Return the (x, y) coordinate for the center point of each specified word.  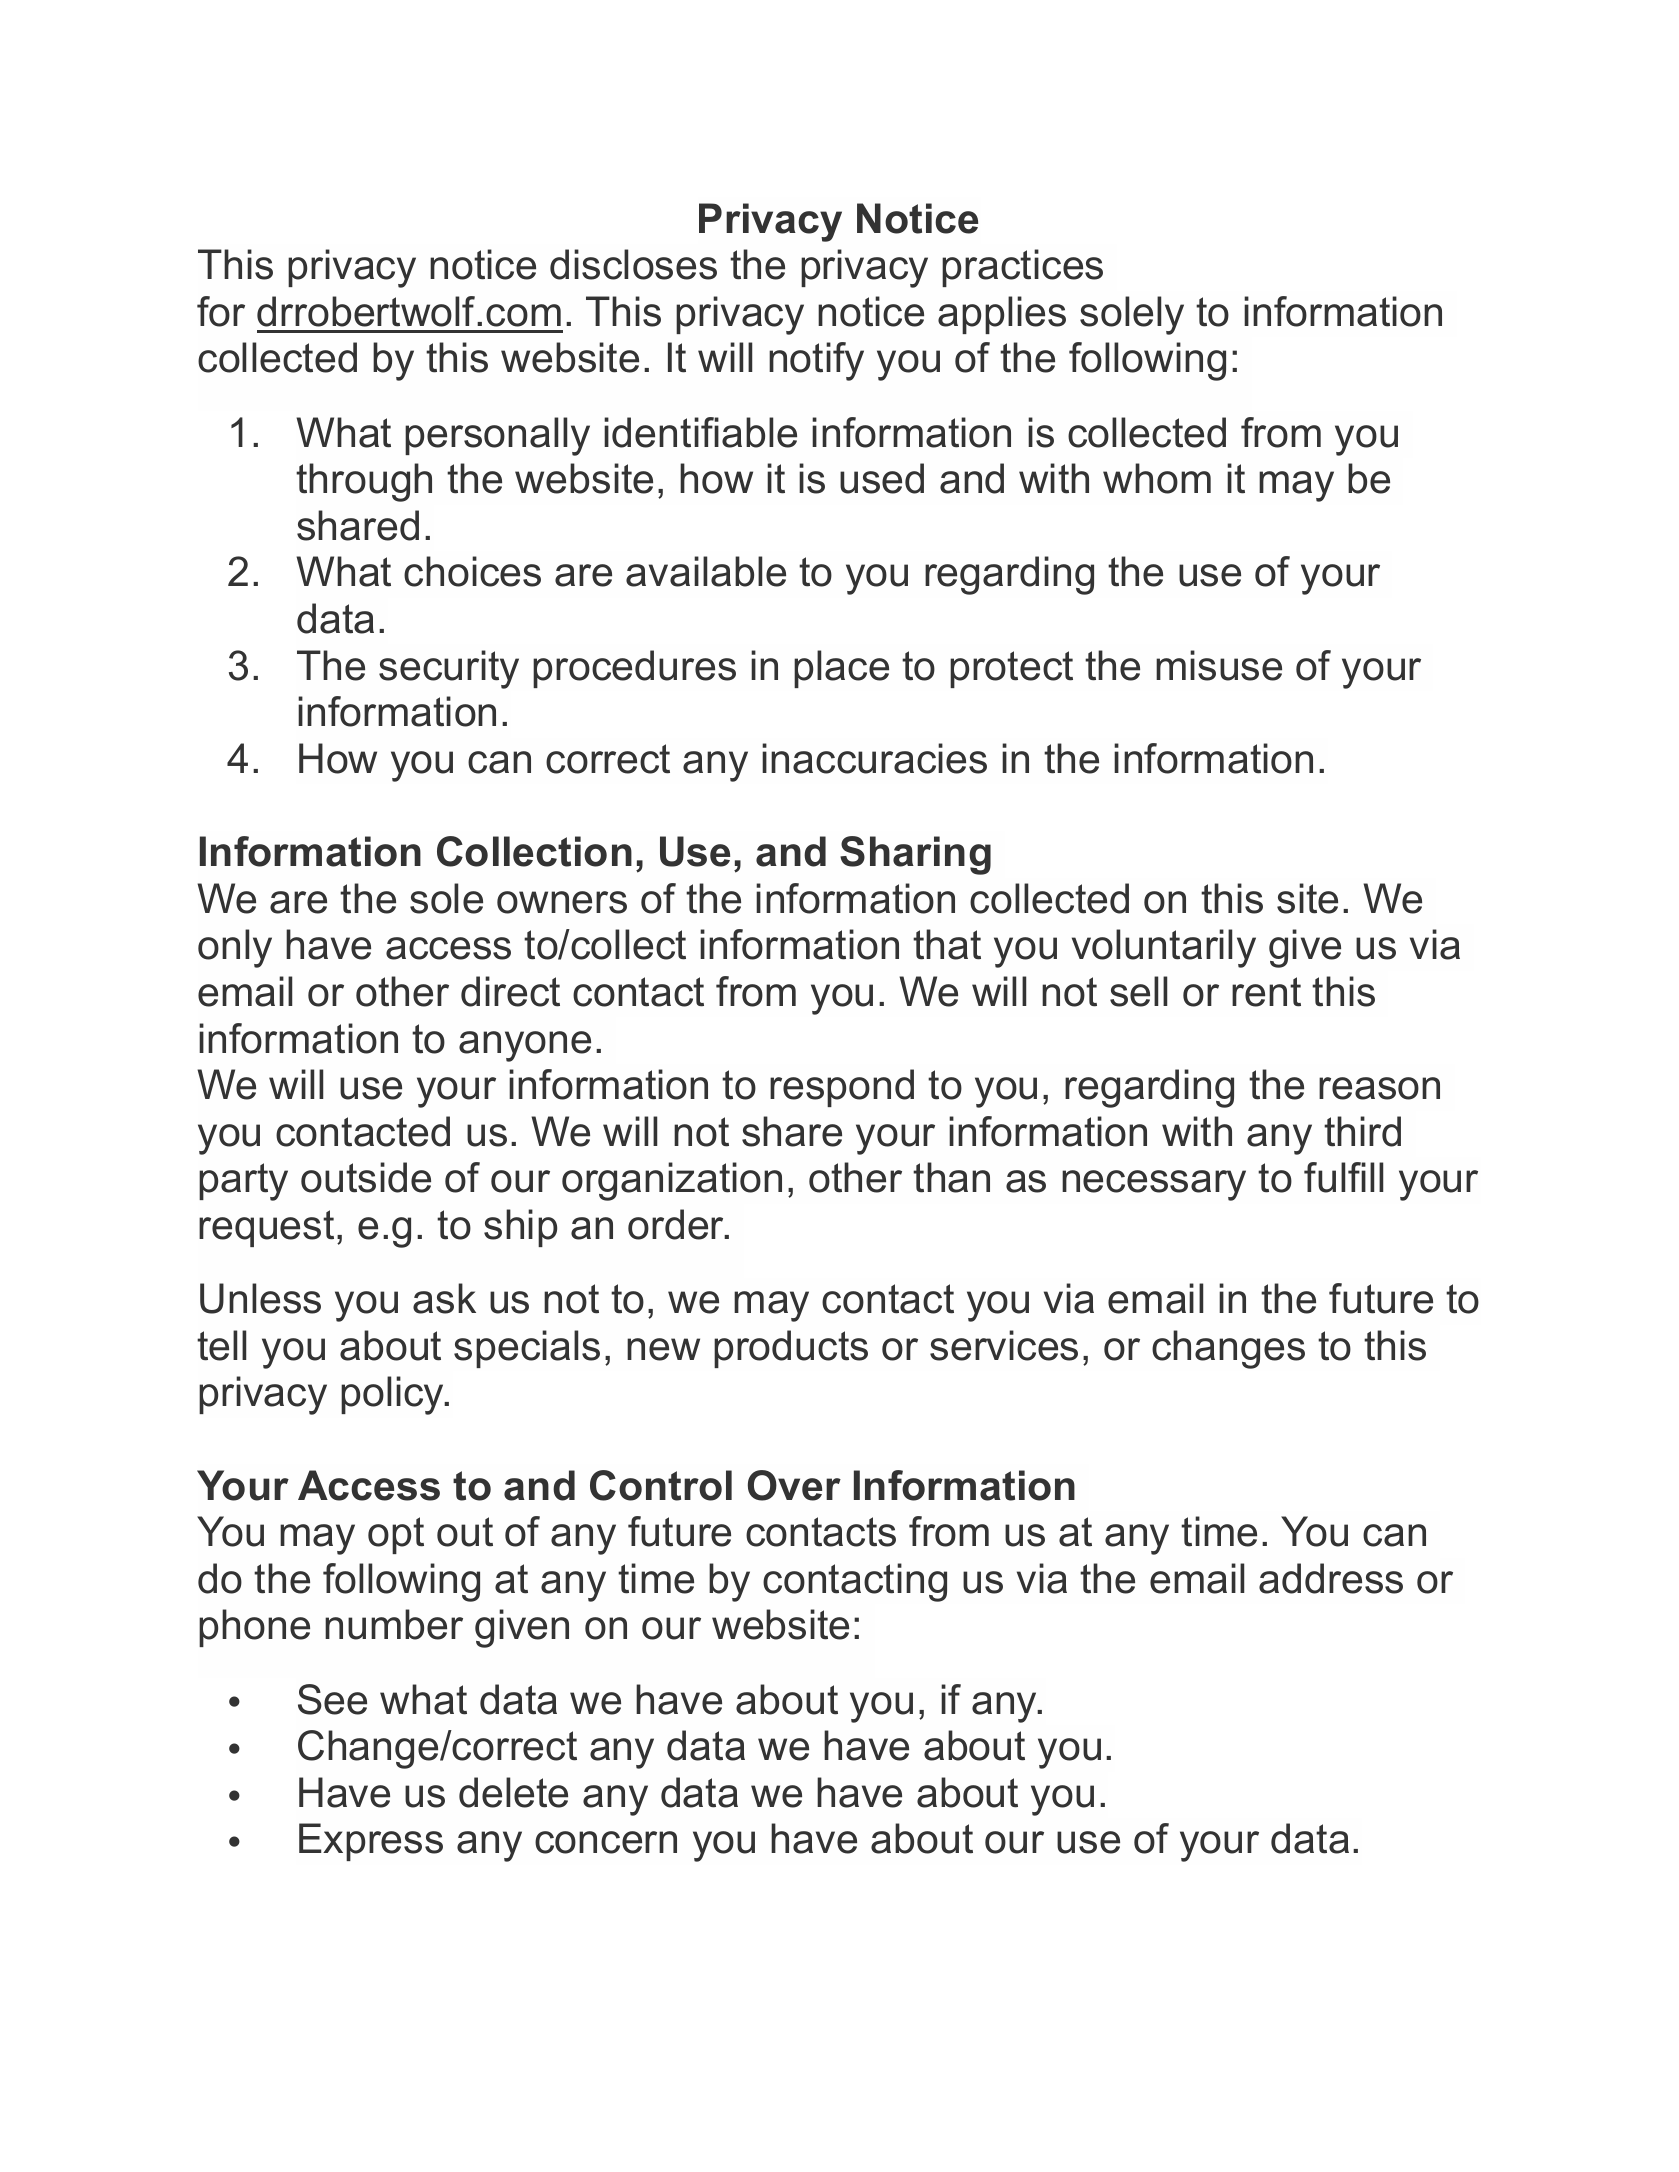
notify (816, 361)
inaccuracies (874, 758)
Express (371, 1842)
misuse (1219, 665)
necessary (1154, 1185)
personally (497, 436)
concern (606, 1842)
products (791, 1349)
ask (444, 1298)
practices (1022, 268)
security (449, 669)
